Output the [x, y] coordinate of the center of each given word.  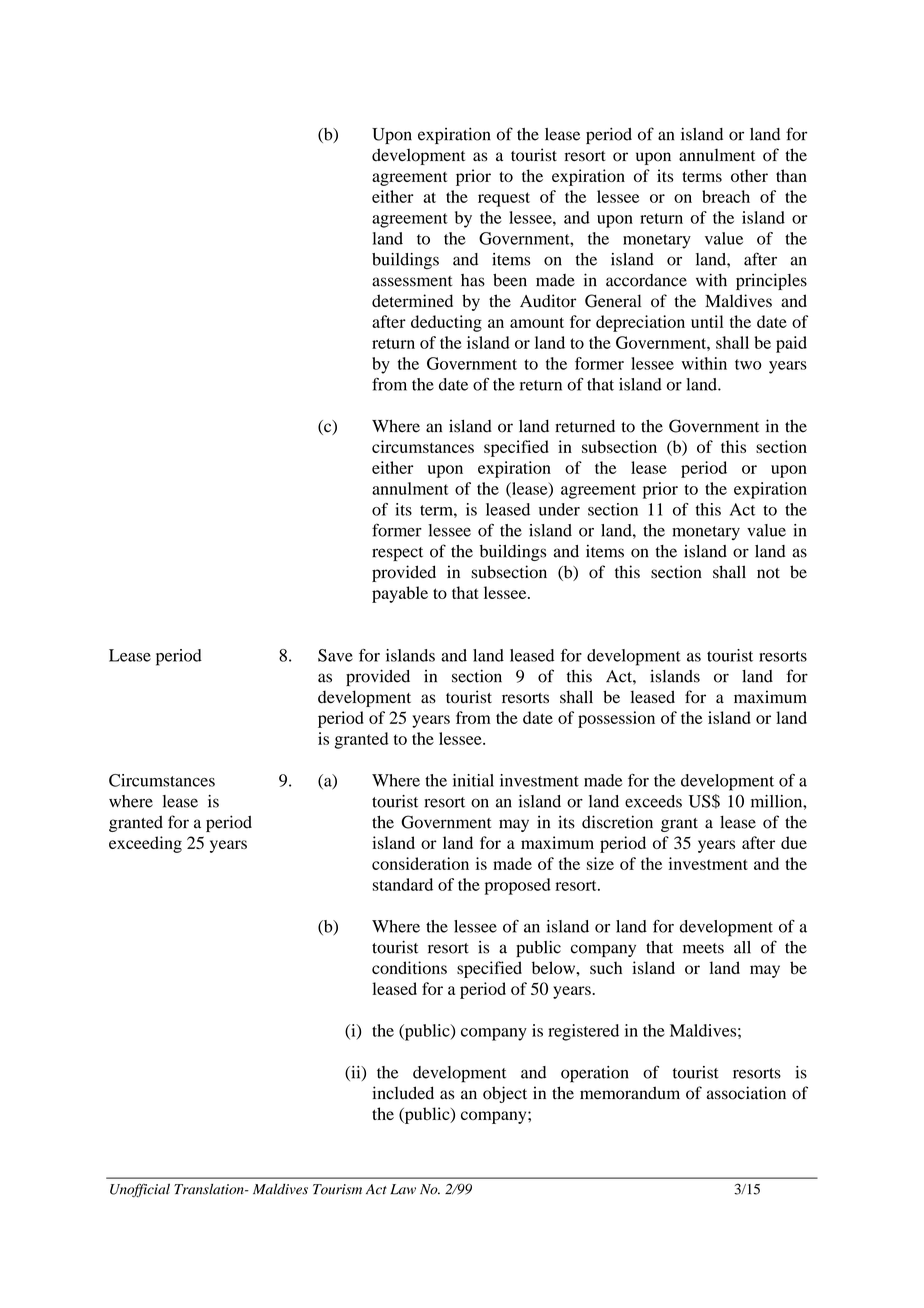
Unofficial [140, 1190]
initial [473, 780]
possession [616, 719]
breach [726, 196]
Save [335, 655]
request [504, 199]
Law [403, 1189]
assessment [412, 281]
